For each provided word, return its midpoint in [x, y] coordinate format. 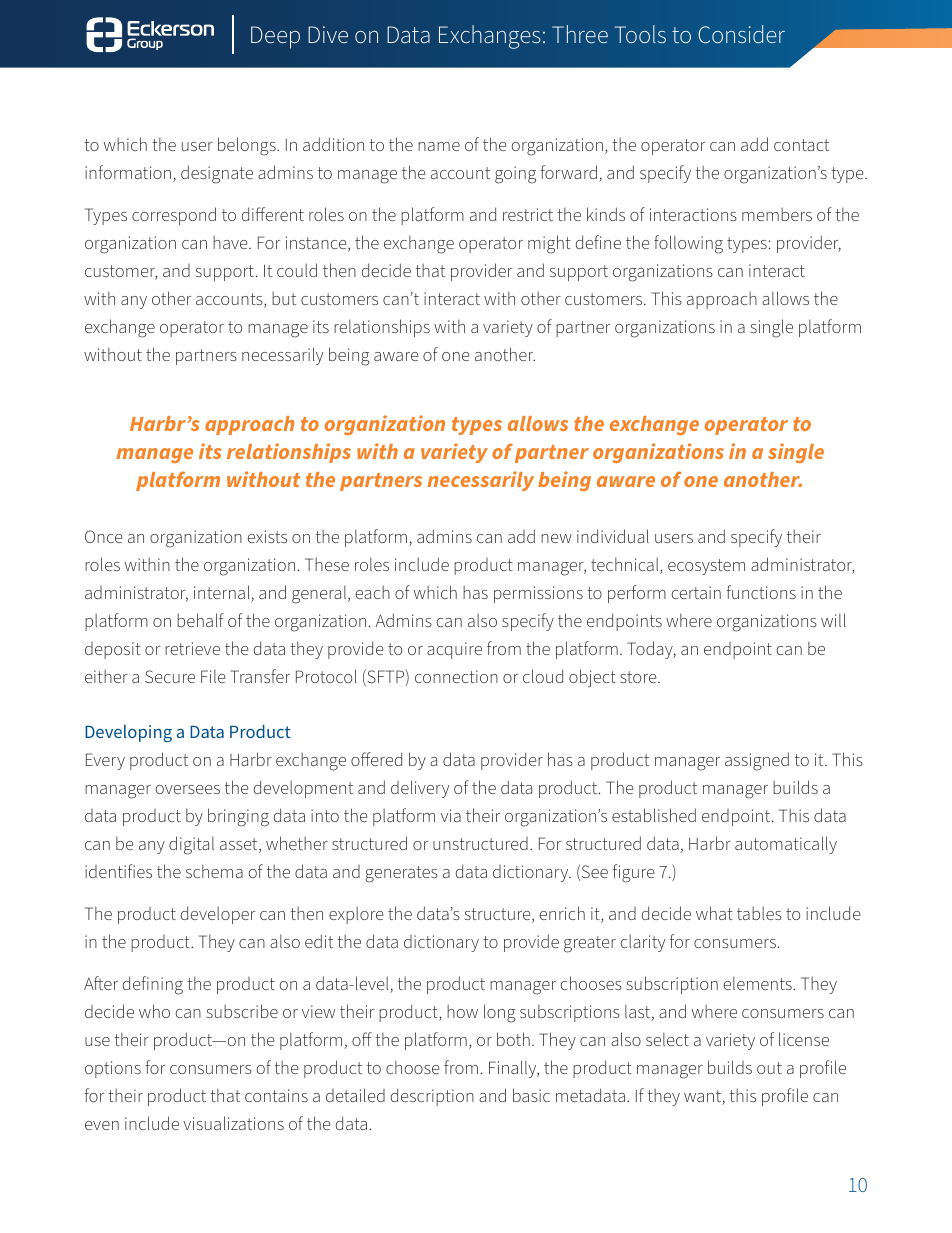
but [284, 298]
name [439, 146]
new [556, 538]
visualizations [233, 1123]
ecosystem [706, 567]
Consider [741, 34]
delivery [420, 789]
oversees [187, 789]
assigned [757, 761]
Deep [275, 37]
